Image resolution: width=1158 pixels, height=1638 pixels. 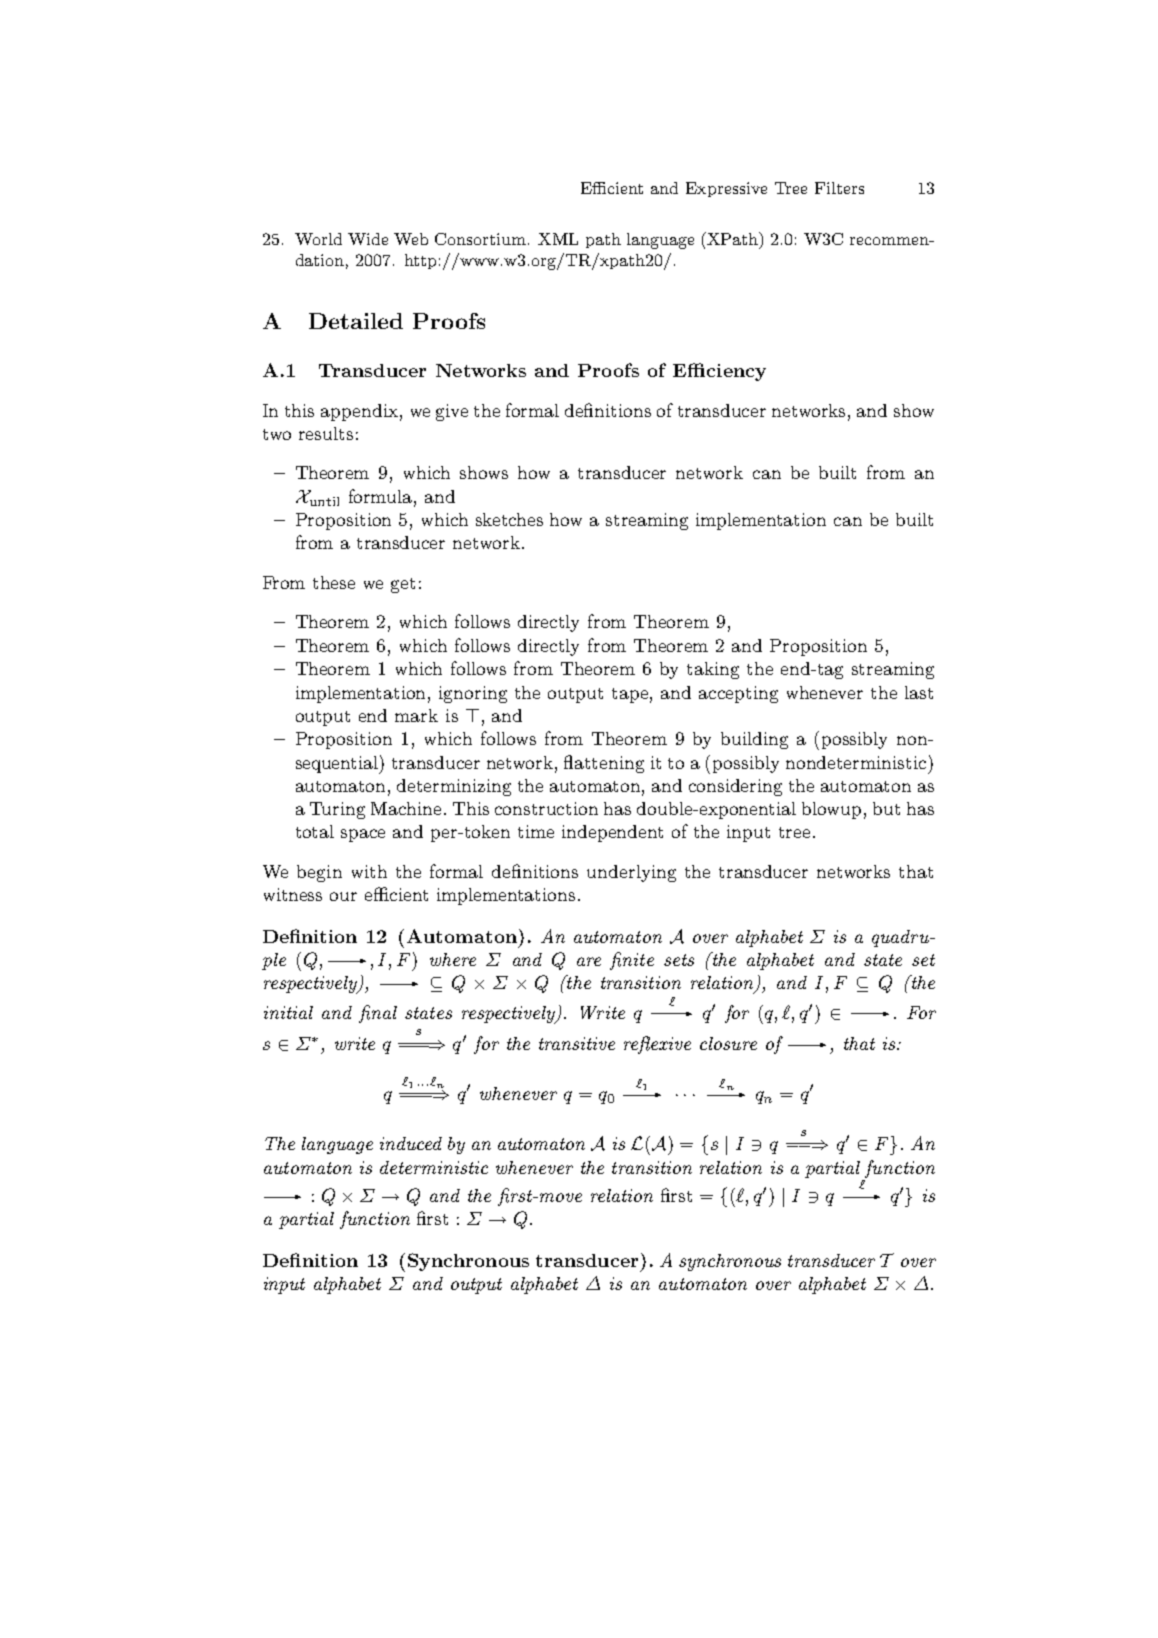 What do you see at coordinates (558, 239) in the page?
I see `XML` at bounding box center [558, 239].
